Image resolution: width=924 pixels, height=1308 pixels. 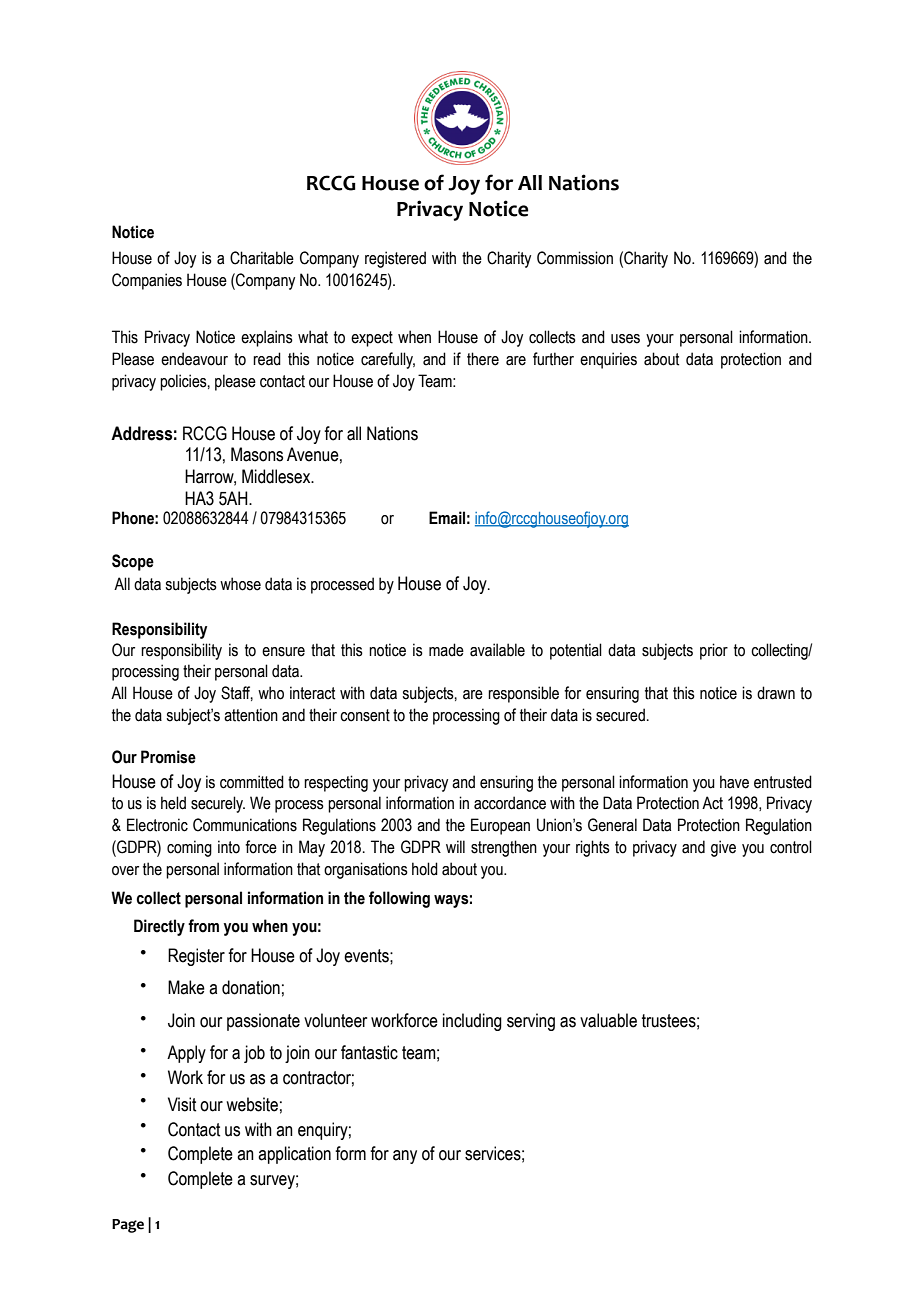 What do you see at coordinates (277, 476) in the screenshot?
I see `Middlesex` at bounding box center [277, 476].
